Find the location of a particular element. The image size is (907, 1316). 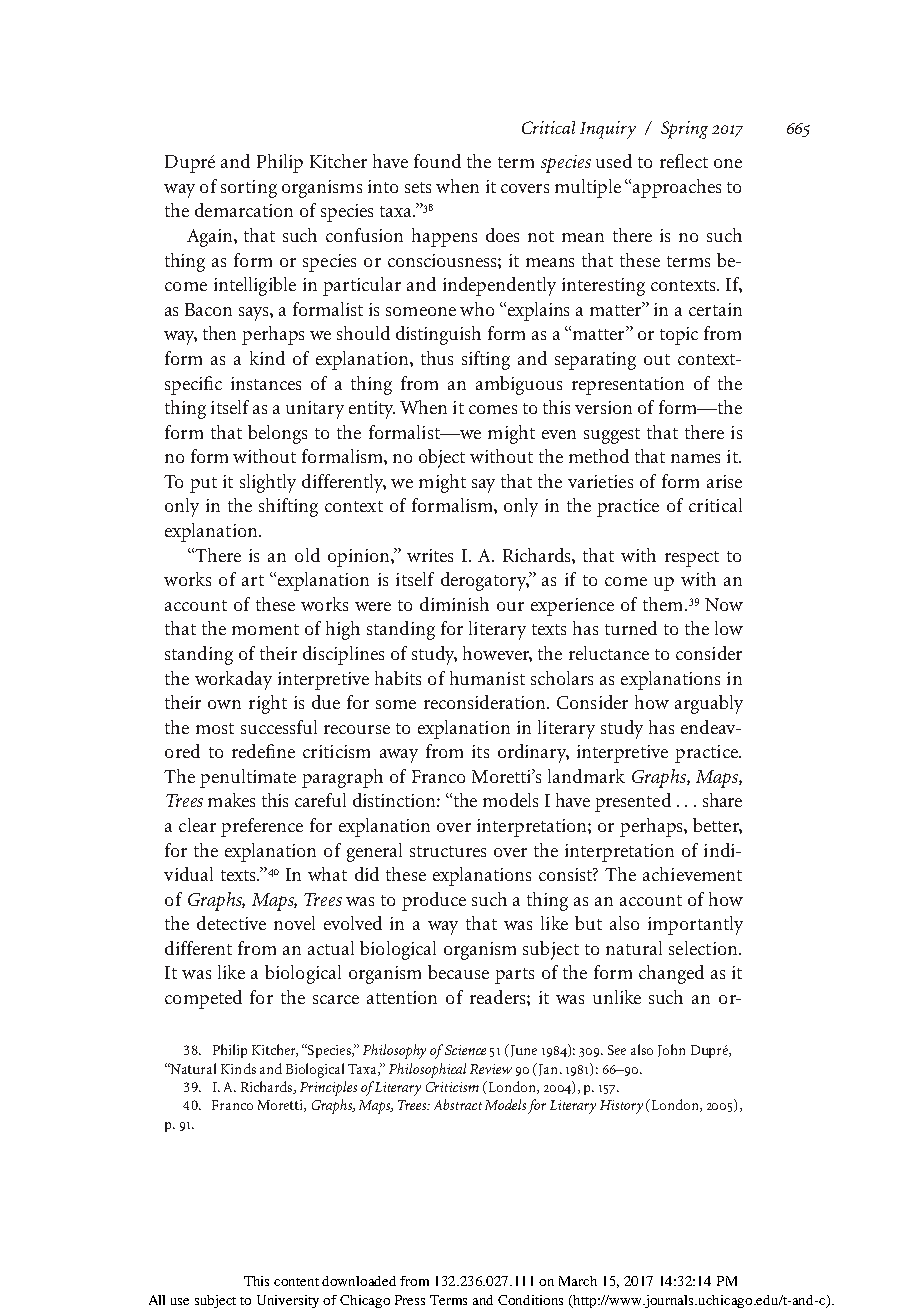

University is located at coordinates (288, 1301).
